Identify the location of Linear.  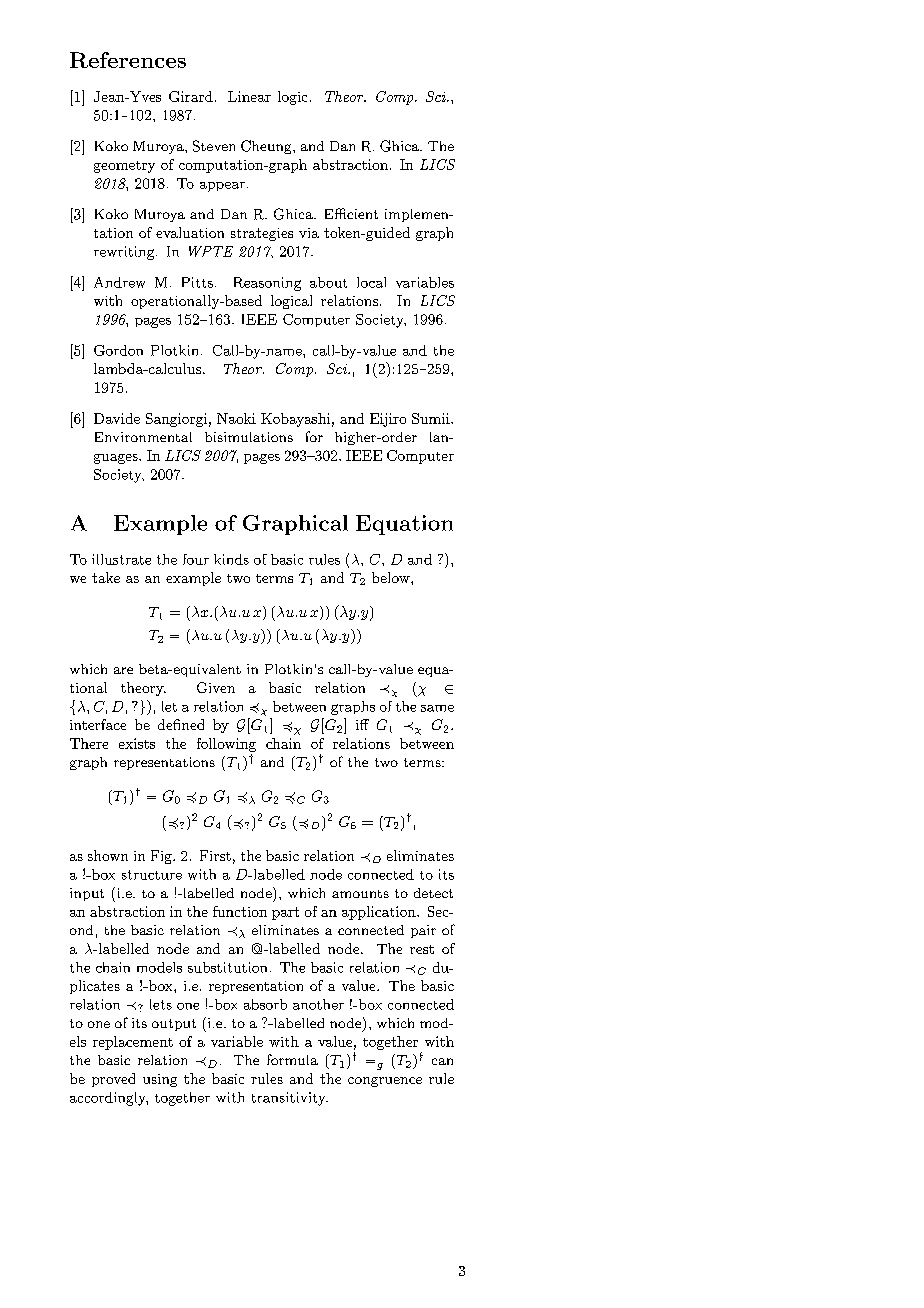
(249, 96).
